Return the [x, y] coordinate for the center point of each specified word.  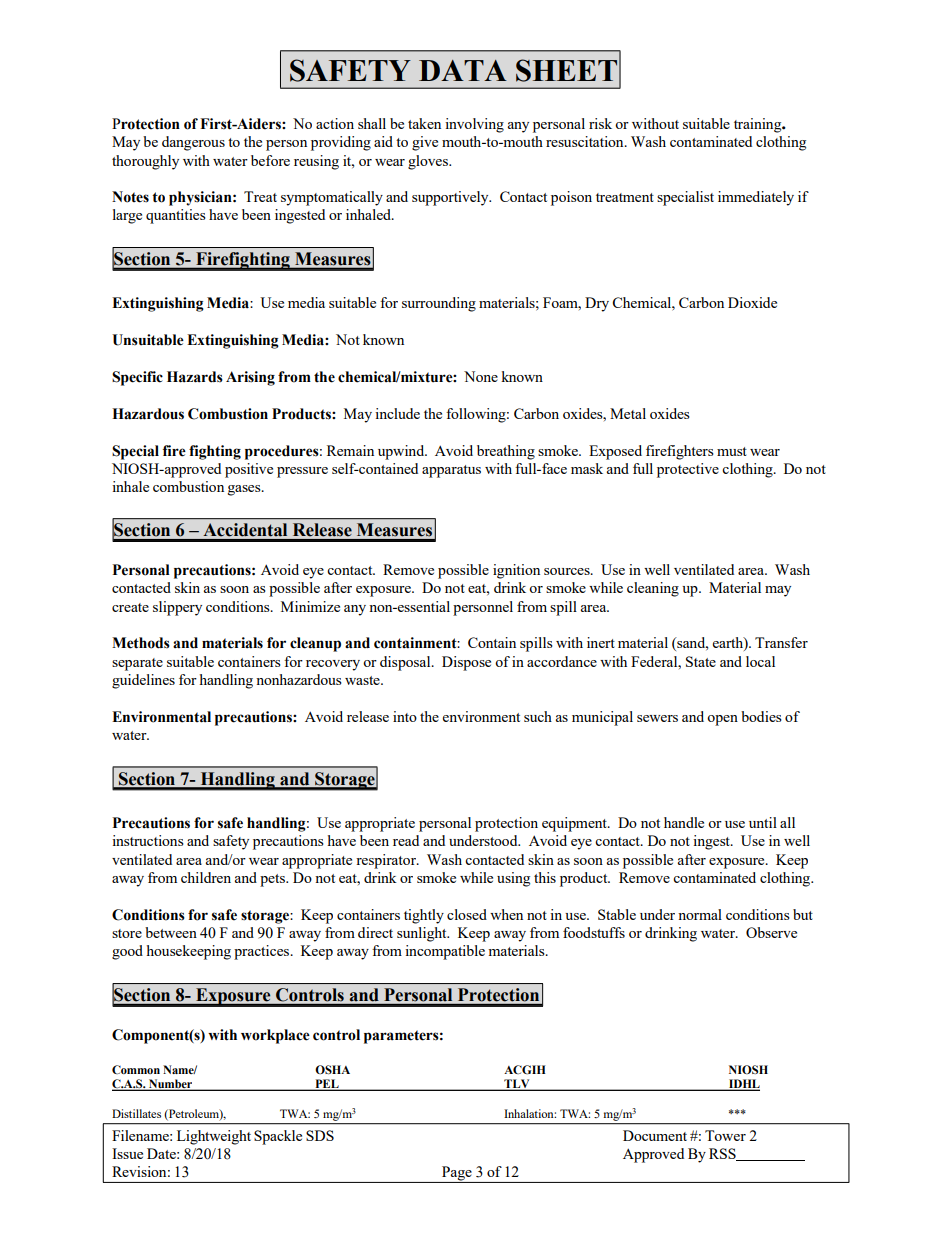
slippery [177, 608]
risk [600, 123]
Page [457, 1174]
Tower [725, 1135]
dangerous [193, 143]
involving [474, 125]
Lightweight [214, 1137]
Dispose [466, 663]
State [701, 661]
